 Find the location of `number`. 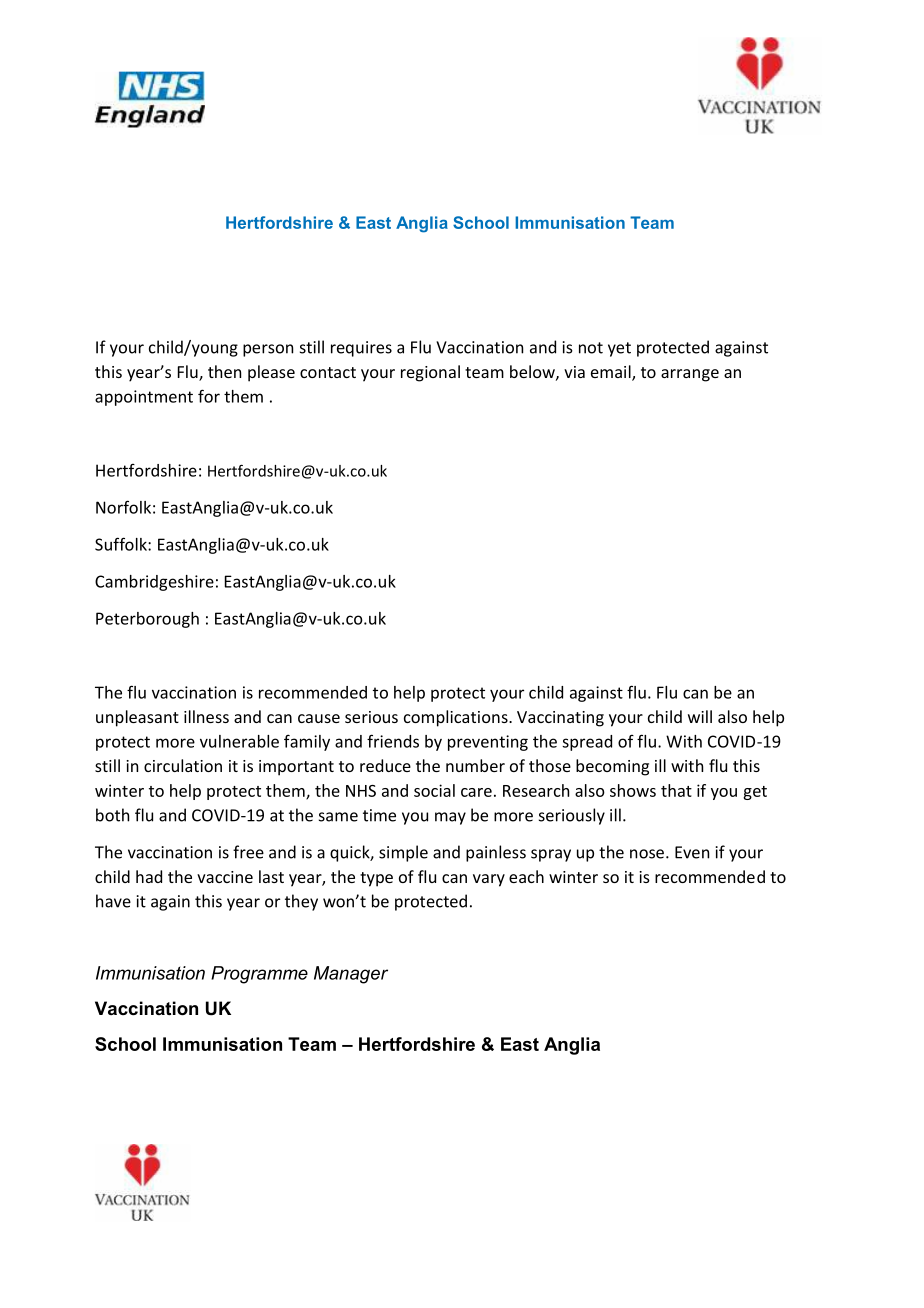

number is located at coordinates (475, 765).
